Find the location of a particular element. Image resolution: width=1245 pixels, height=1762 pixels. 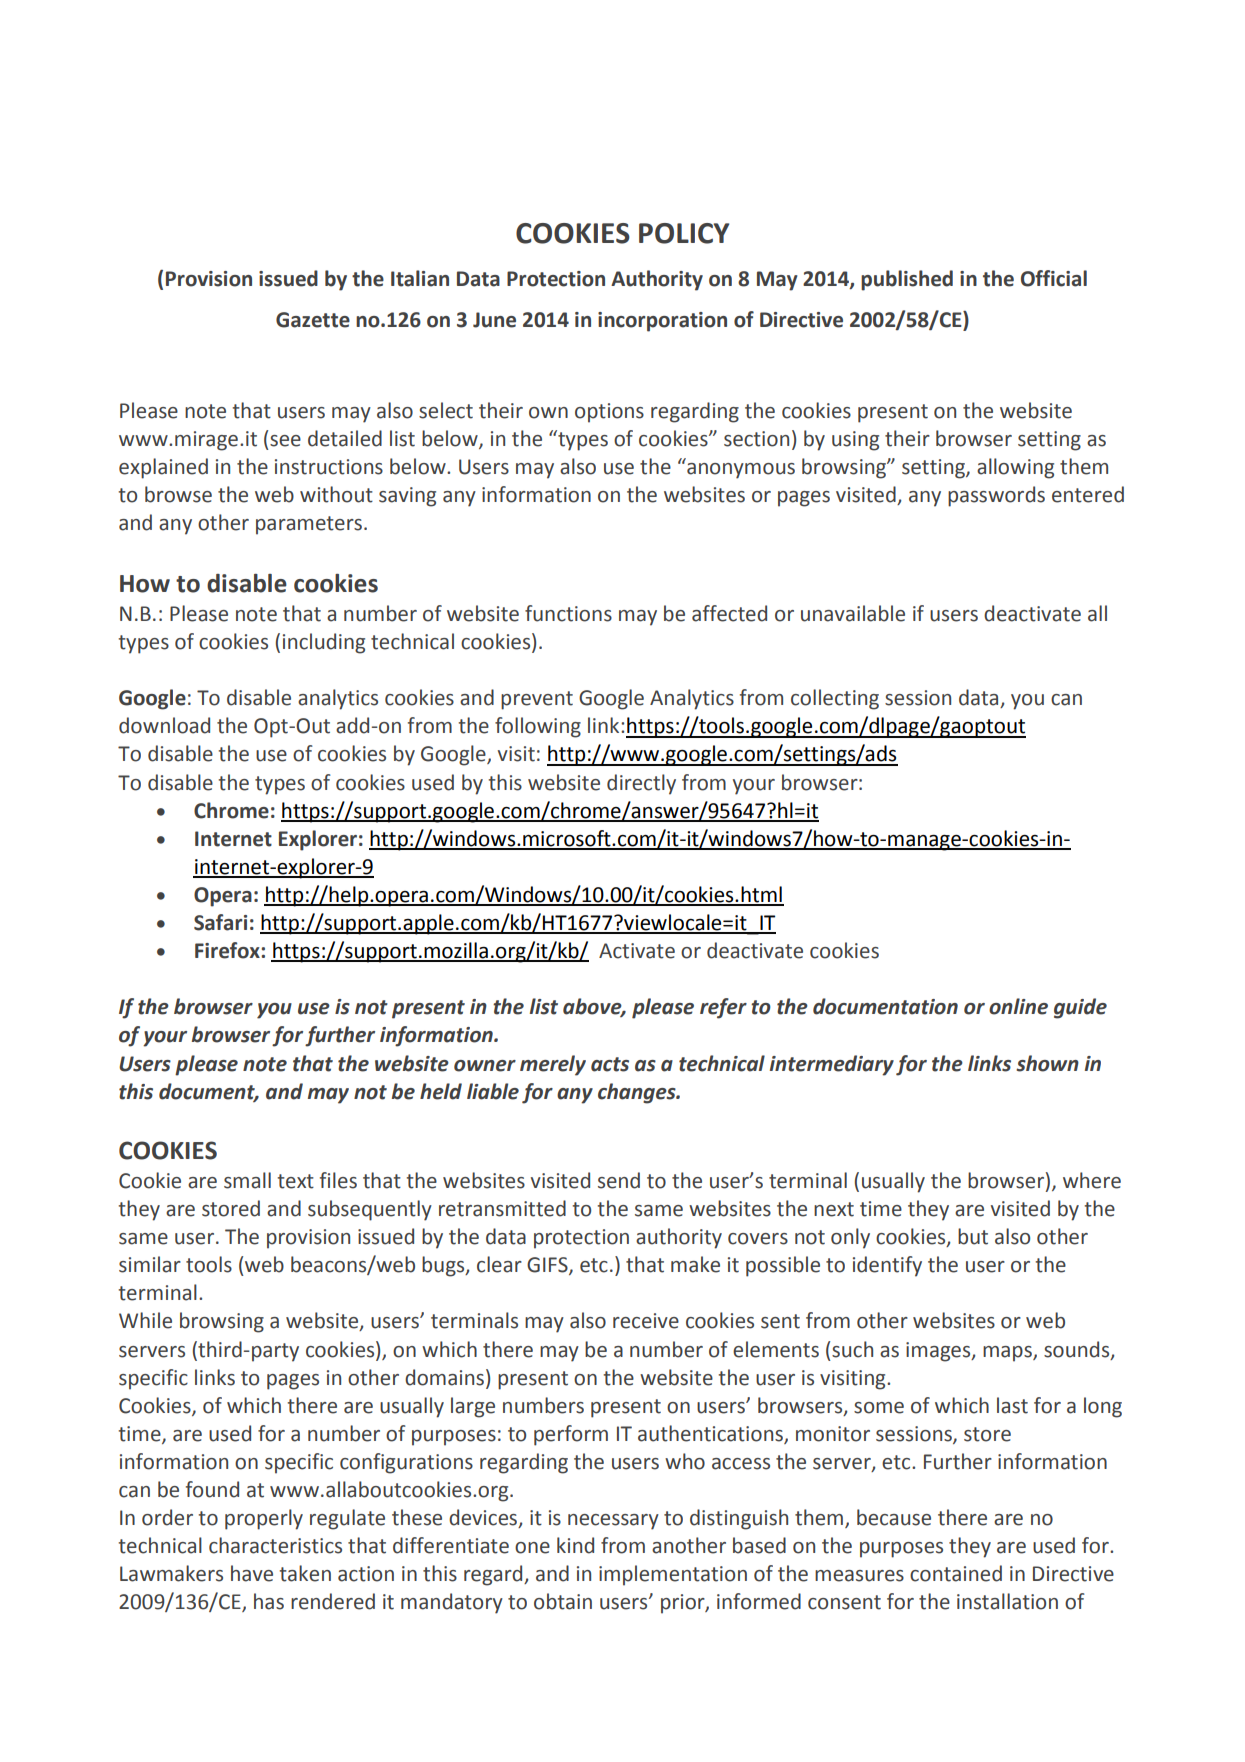

receive is located at coordinates (646, 1321).
